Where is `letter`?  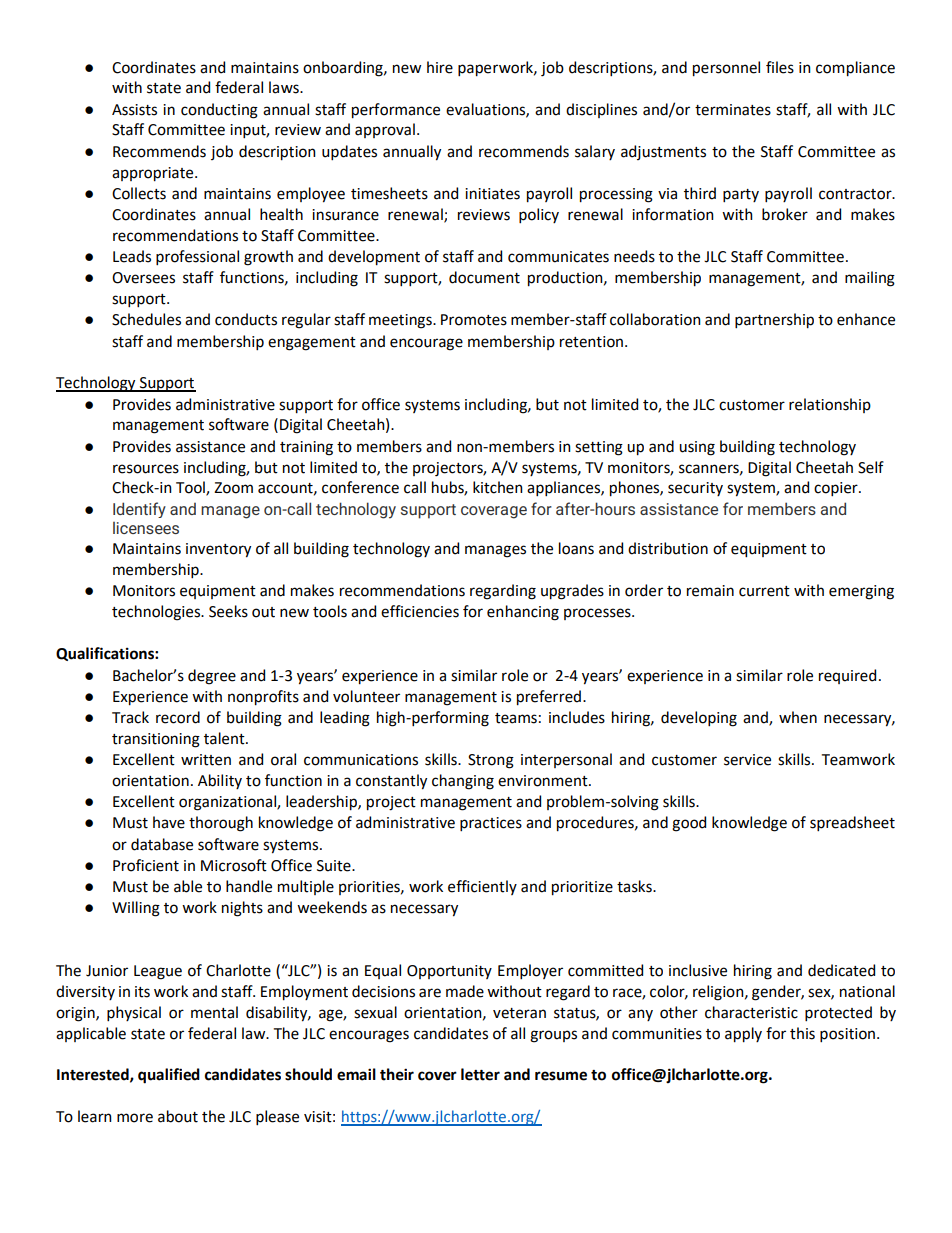
letter is located at coordinates (480, 1074).
